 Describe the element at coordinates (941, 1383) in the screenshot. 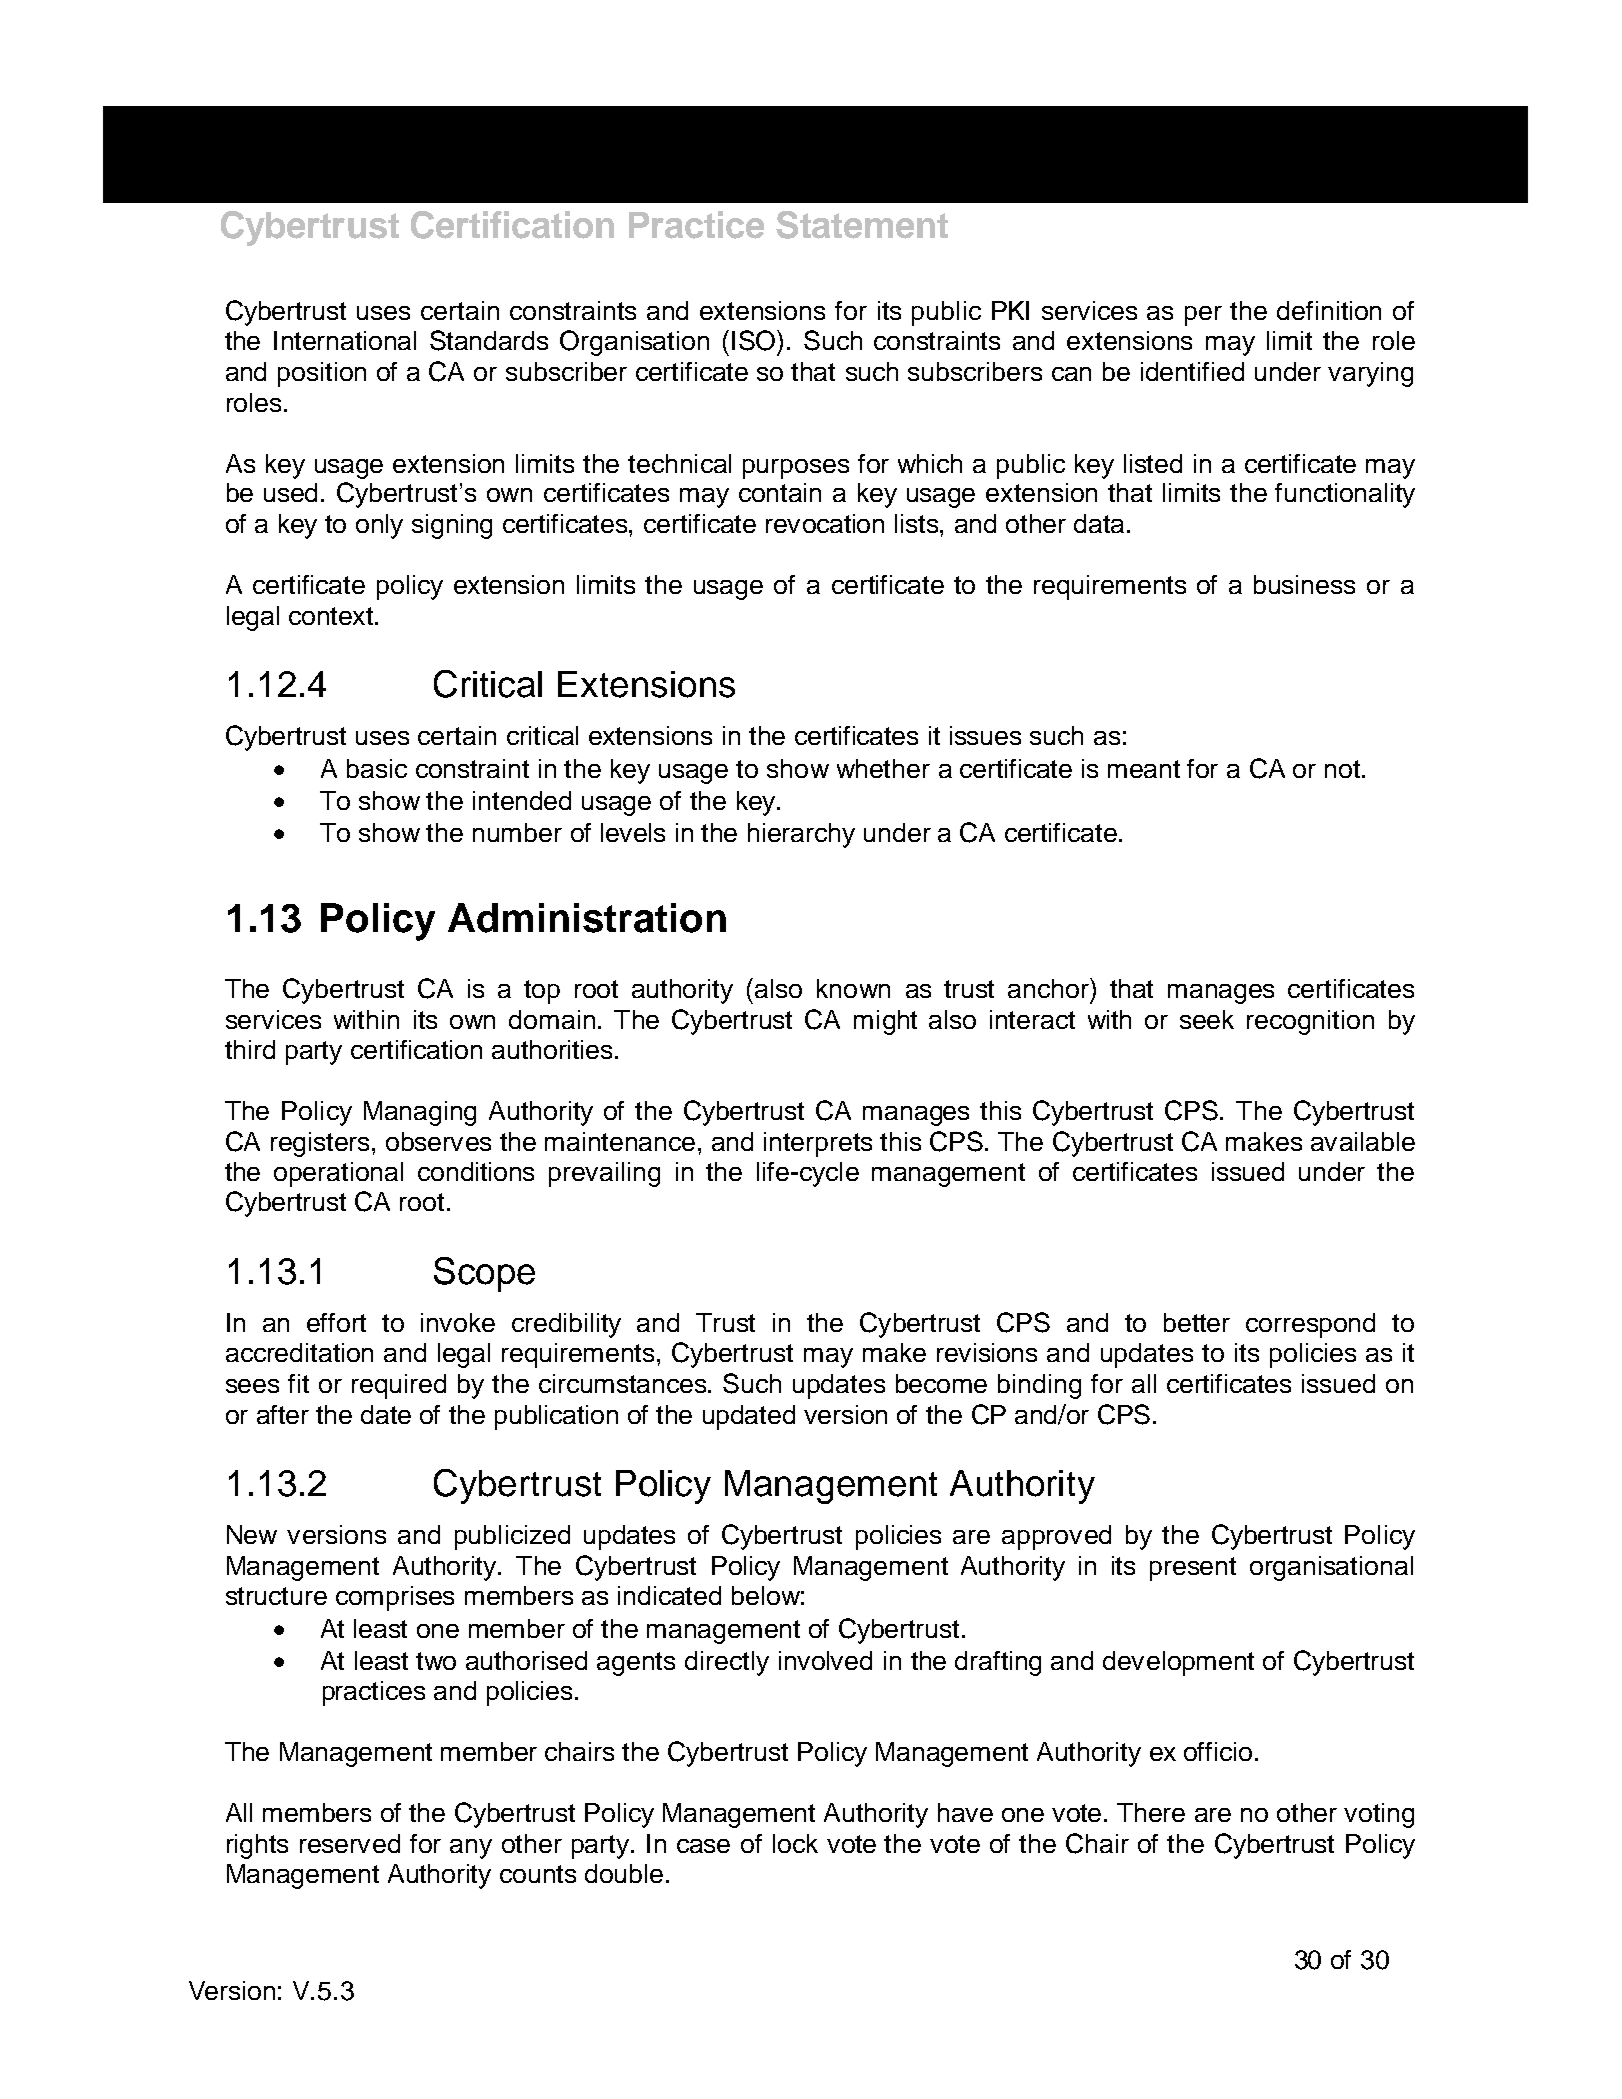

I see `become` at that location.
